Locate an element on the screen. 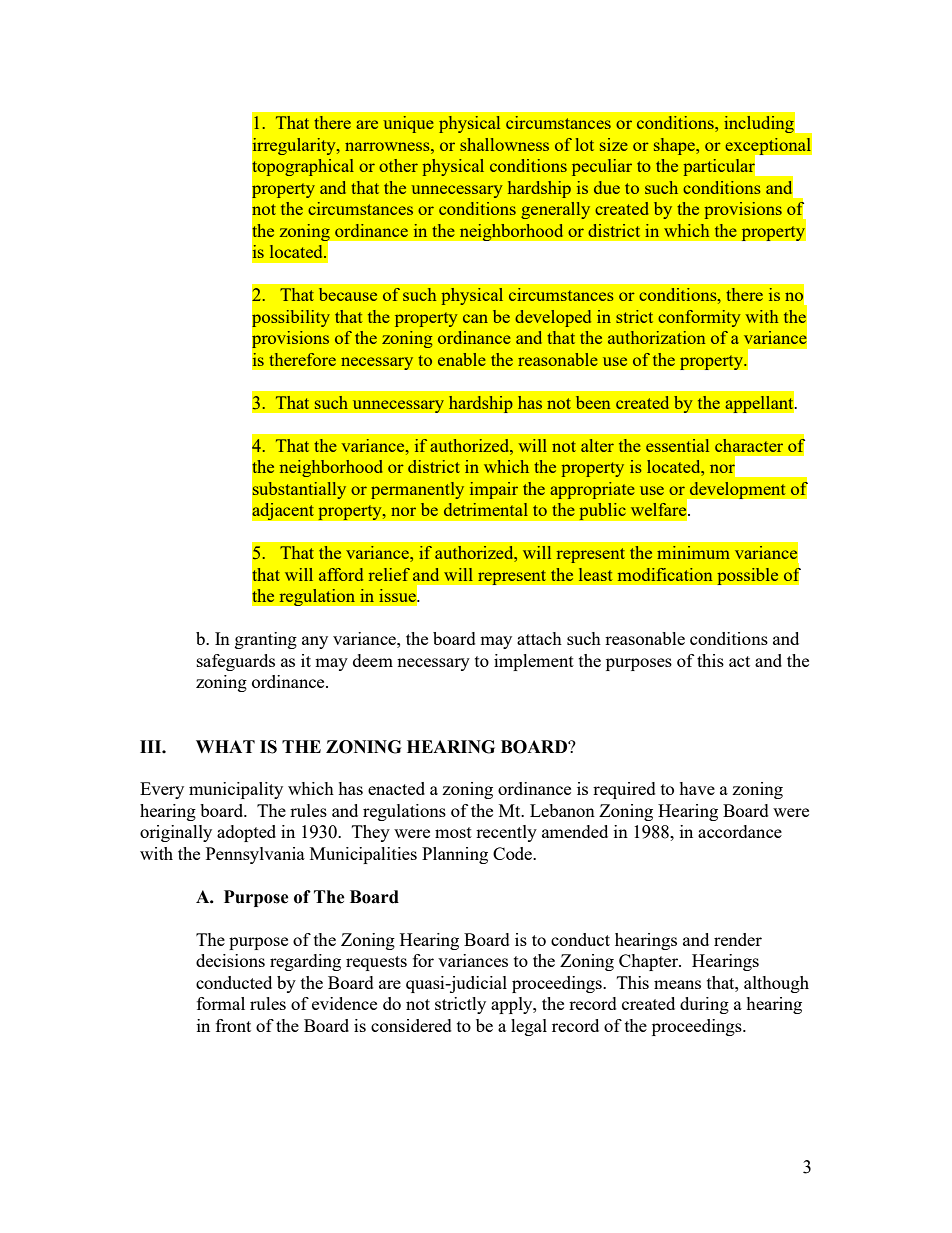 The height and width of the screenshot is (1233, 952). most is located at coordinates (453, 832).
